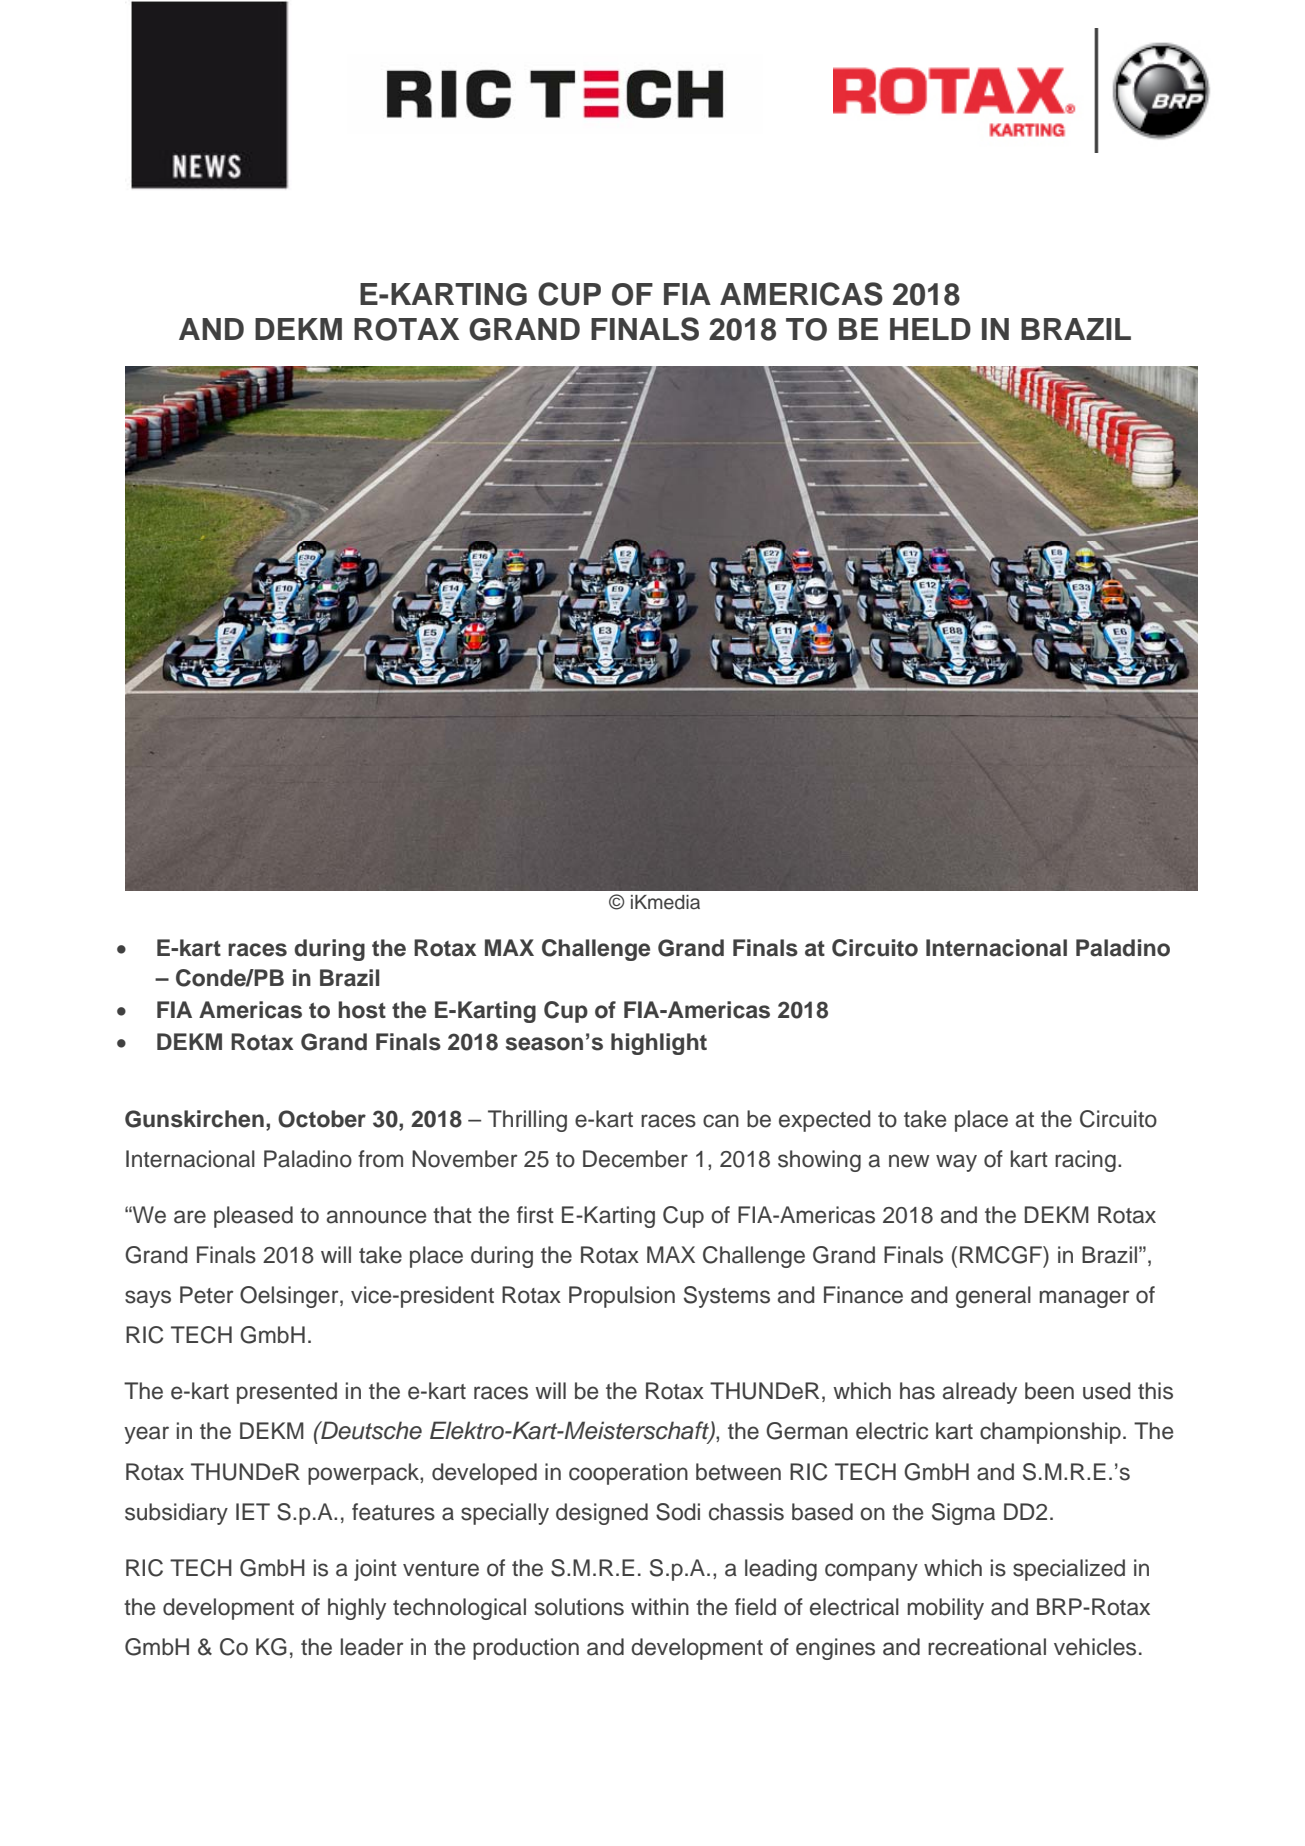 The width and height of the document is (1305, 1846). What do you see at coordinates (322, 1119) in the document?
I see `October` at bounding box center [322, 1119].
